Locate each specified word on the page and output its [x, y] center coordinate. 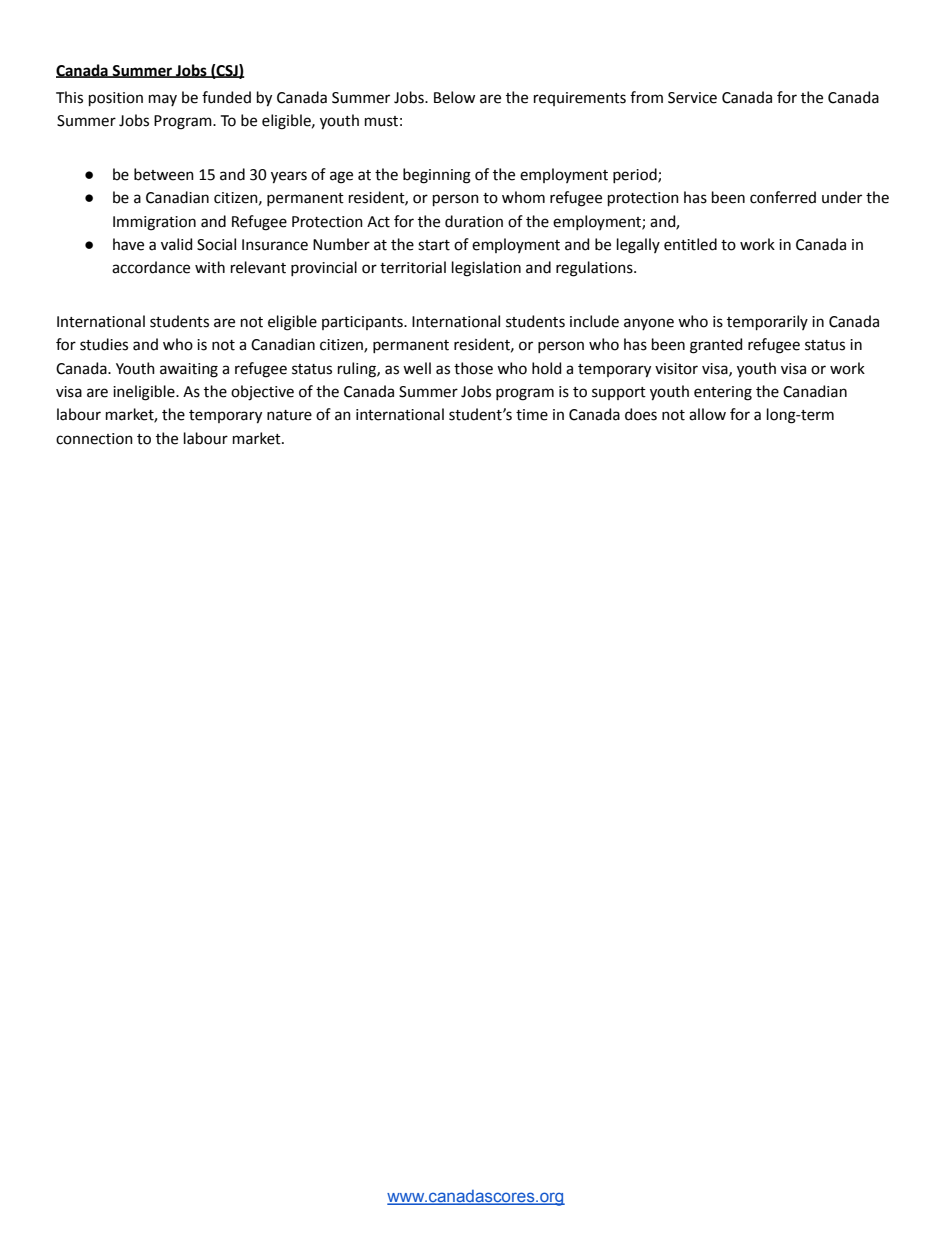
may [163, 100]
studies [104, 344]
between [164, 174]
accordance [151, 267]
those [473, 368]
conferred [783, 197]
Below [454, 97]
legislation [486, 269]
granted [716, 346]
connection [94, 439]
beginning [437, 176]
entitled [690, 244]
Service [692, 98]
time [532, 415]
